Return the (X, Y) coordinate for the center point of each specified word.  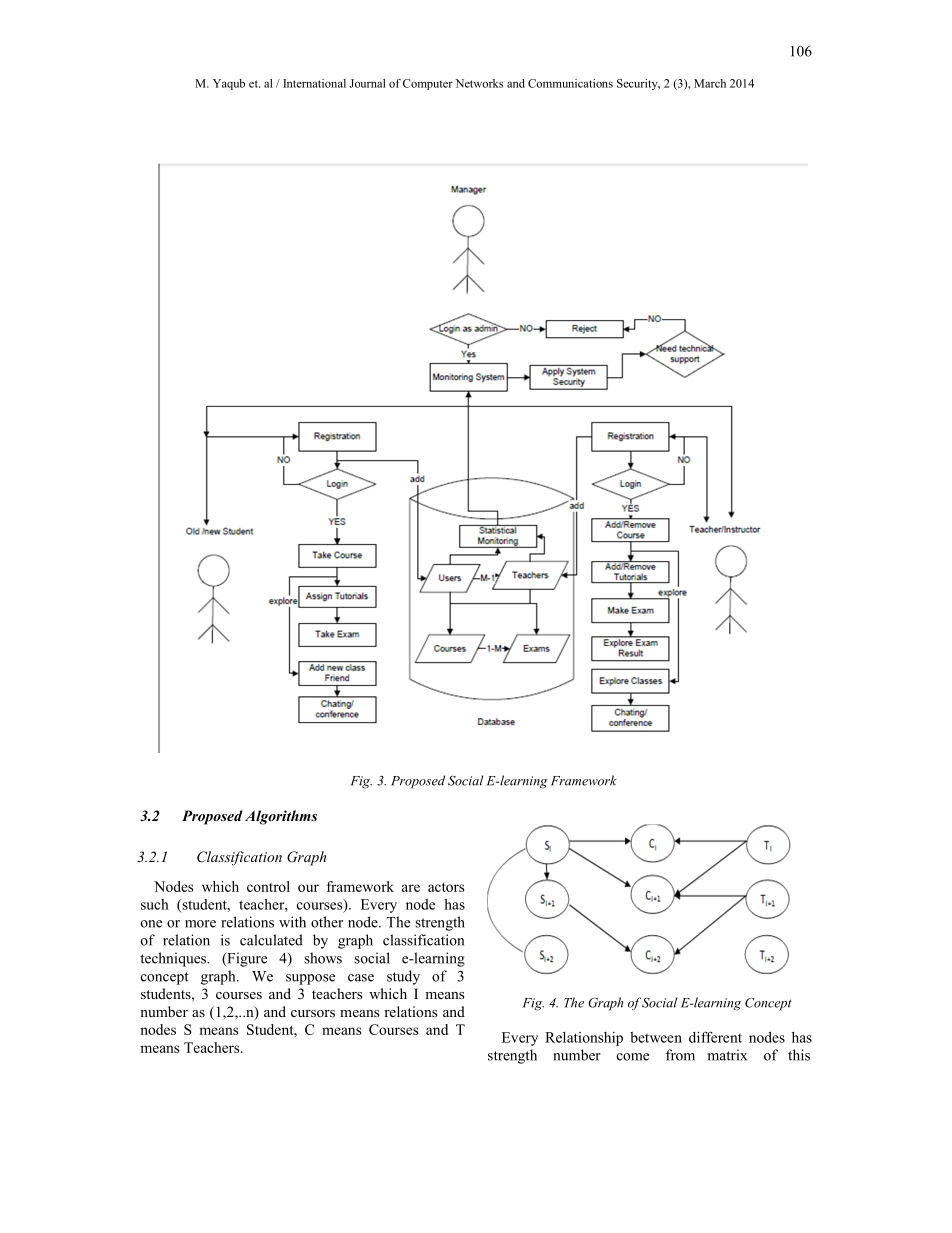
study (403, 977)
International (314, 83)
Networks (479, 83)
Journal (368, 83)
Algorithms (281, 817)
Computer (428, 84)
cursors (313, 1013)
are (411, 888)
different (715, 1037)
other (327, 922)
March (710, 83)
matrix (727, 1055)
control (268, 886)
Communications (570, 83)
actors (446, 887)
